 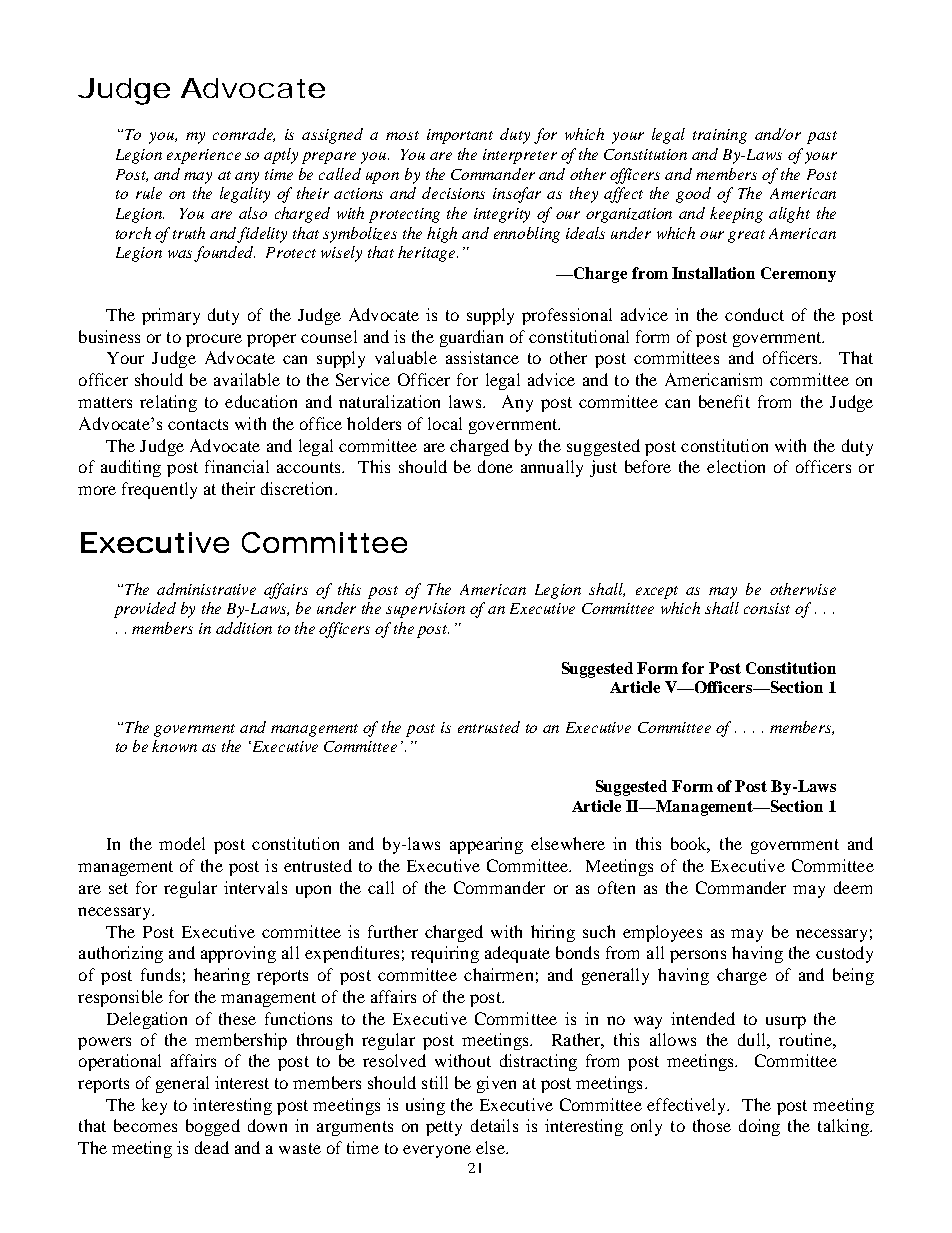 I want to click on done, so click(x=495, y=466).
